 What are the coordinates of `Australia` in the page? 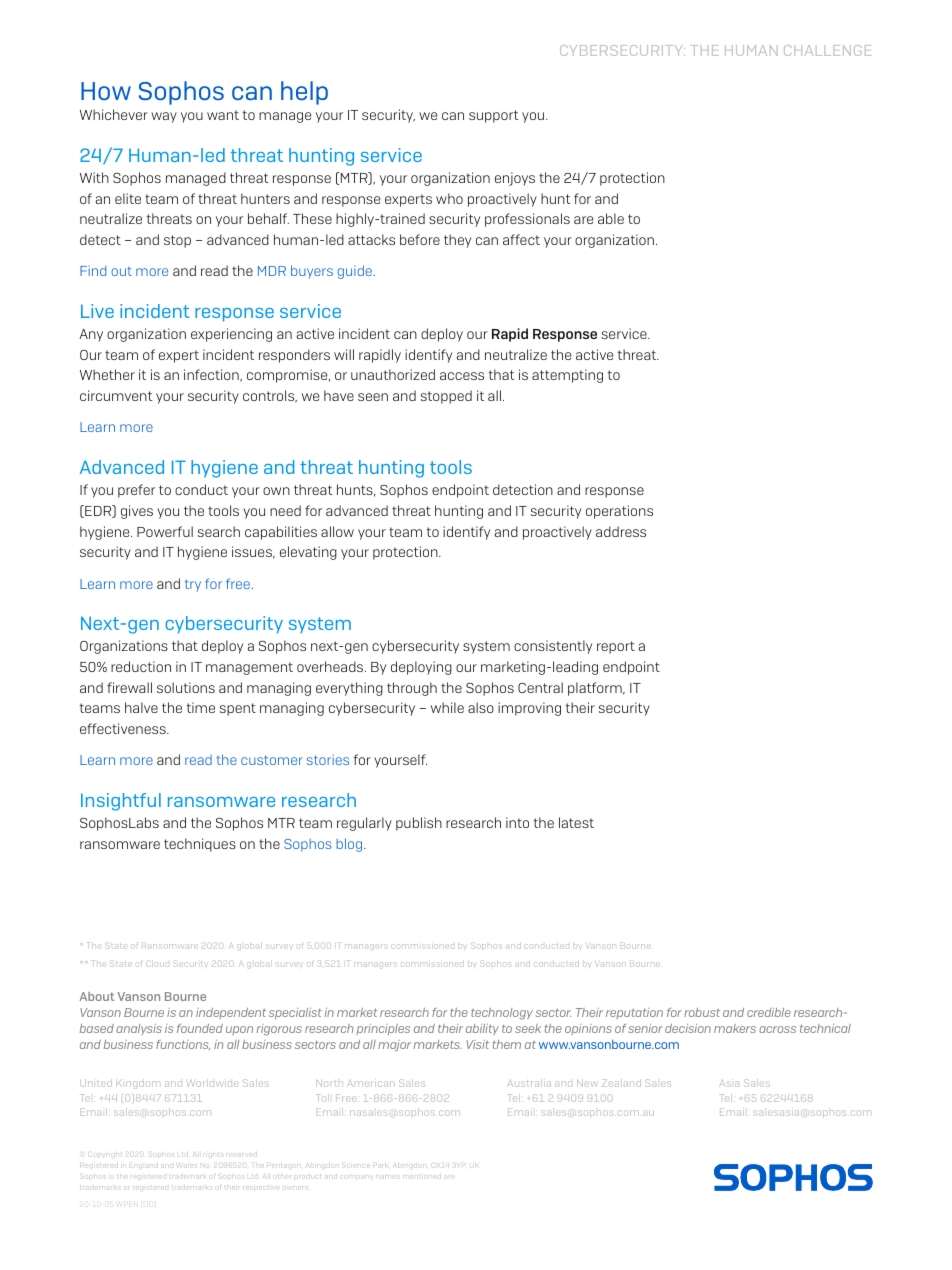 It's located at (529, 1083).
